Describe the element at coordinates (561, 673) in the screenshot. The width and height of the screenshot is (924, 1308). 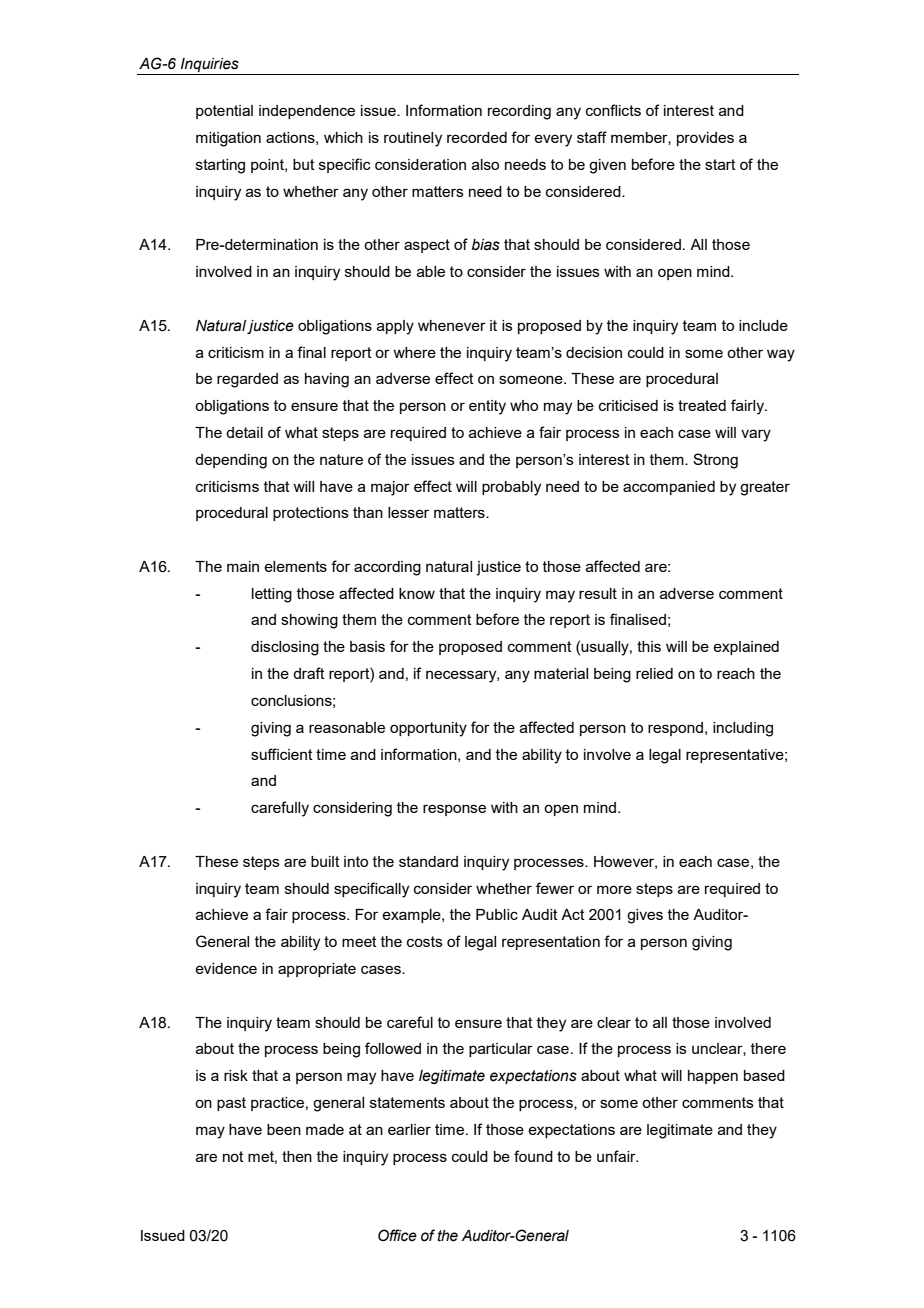
I see `material` at that location.
